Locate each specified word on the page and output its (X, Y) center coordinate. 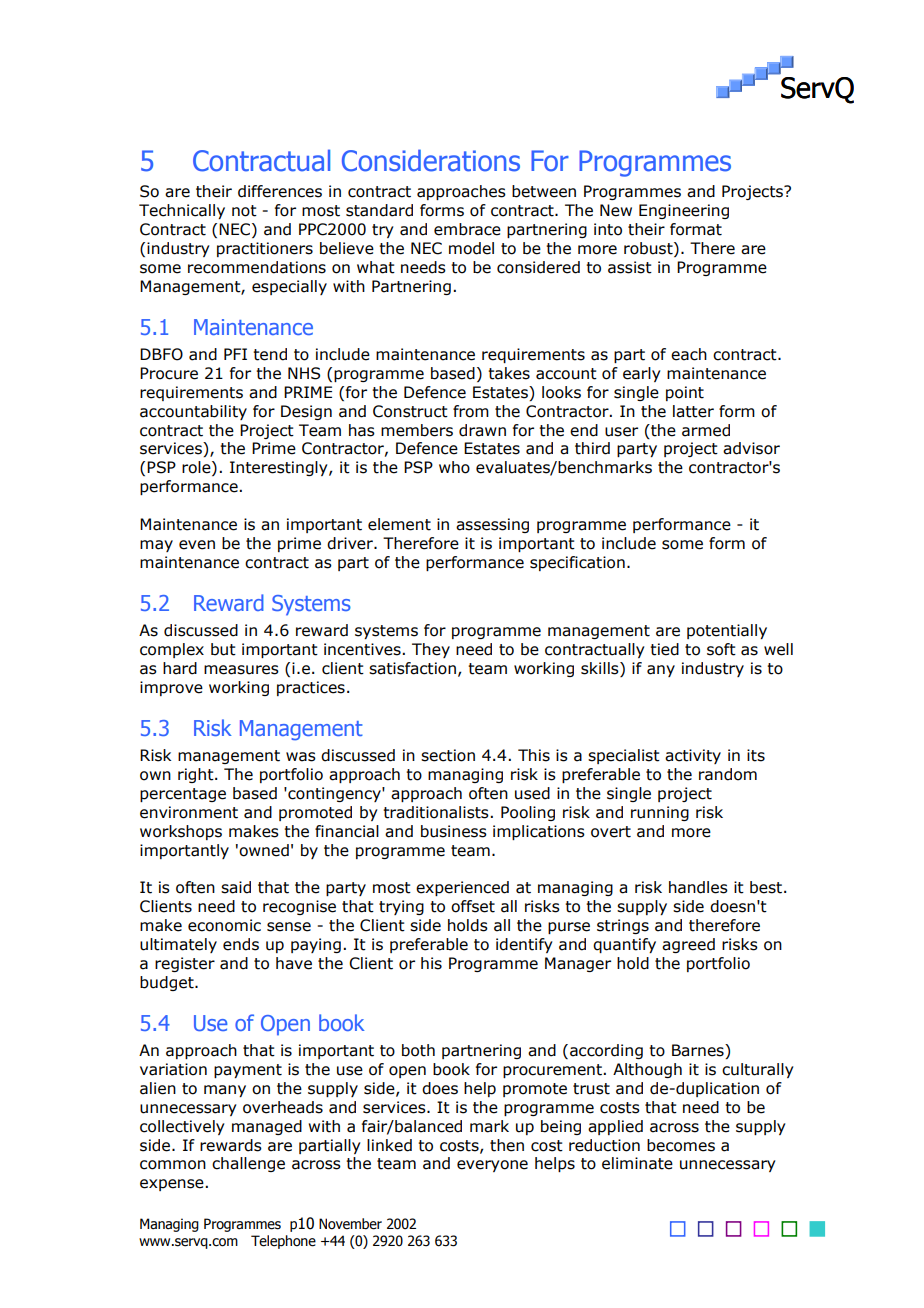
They (431, 650)
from (471, 411)
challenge (248, 1164)
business (454, 831)
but (223, 649)
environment (189, 812)
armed (706, 430)
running (660, 813)
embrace (467, 229)
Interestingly (280, 468)
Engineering (684, 211)
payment (248, 1071)
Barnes (699, 1051)
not (244, 211)
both (418, 1050)
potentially (727, 631)
